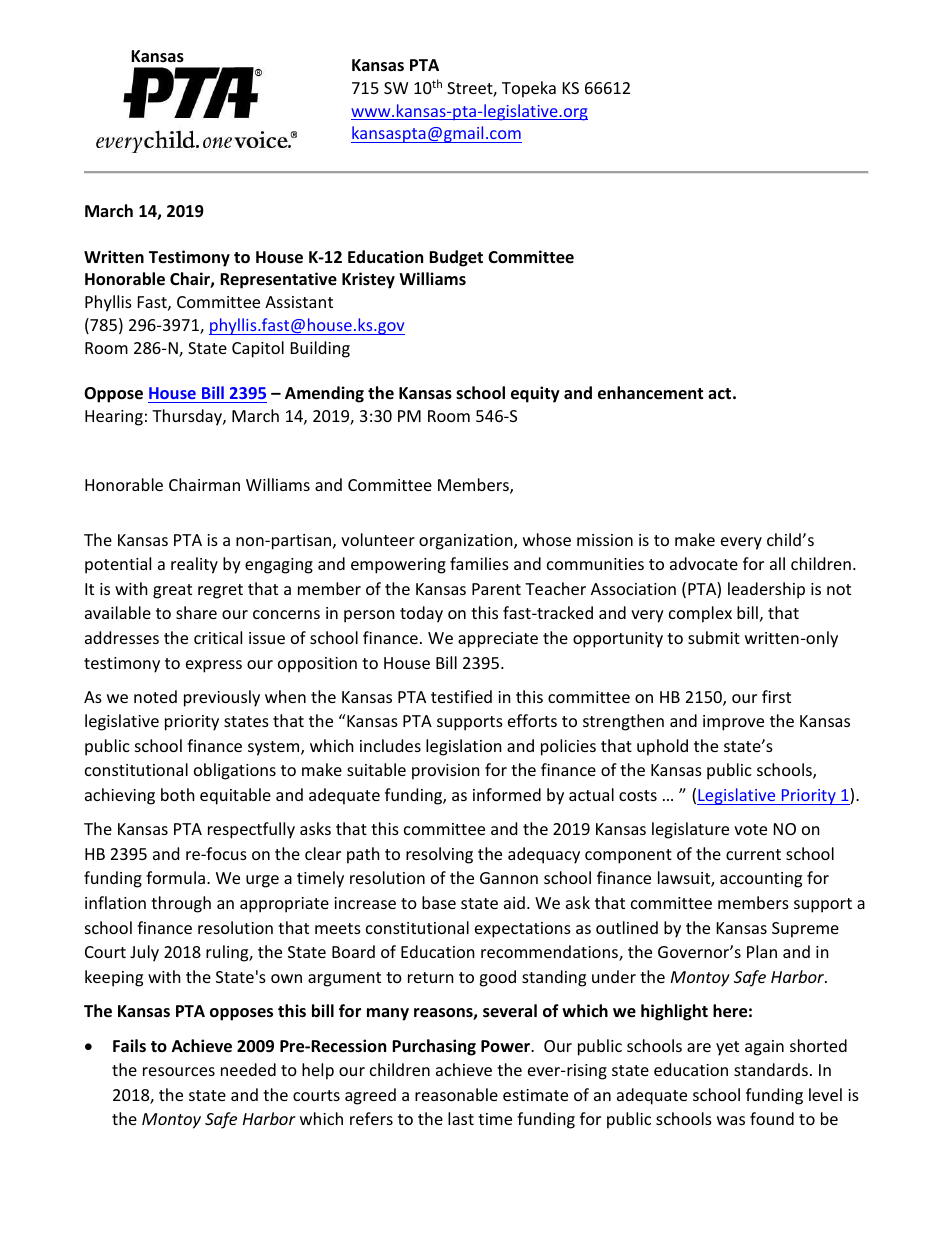 Image resolution: width=952 pixels, height=1233 pixels. I want to click on resources, so click(179, 1071).
